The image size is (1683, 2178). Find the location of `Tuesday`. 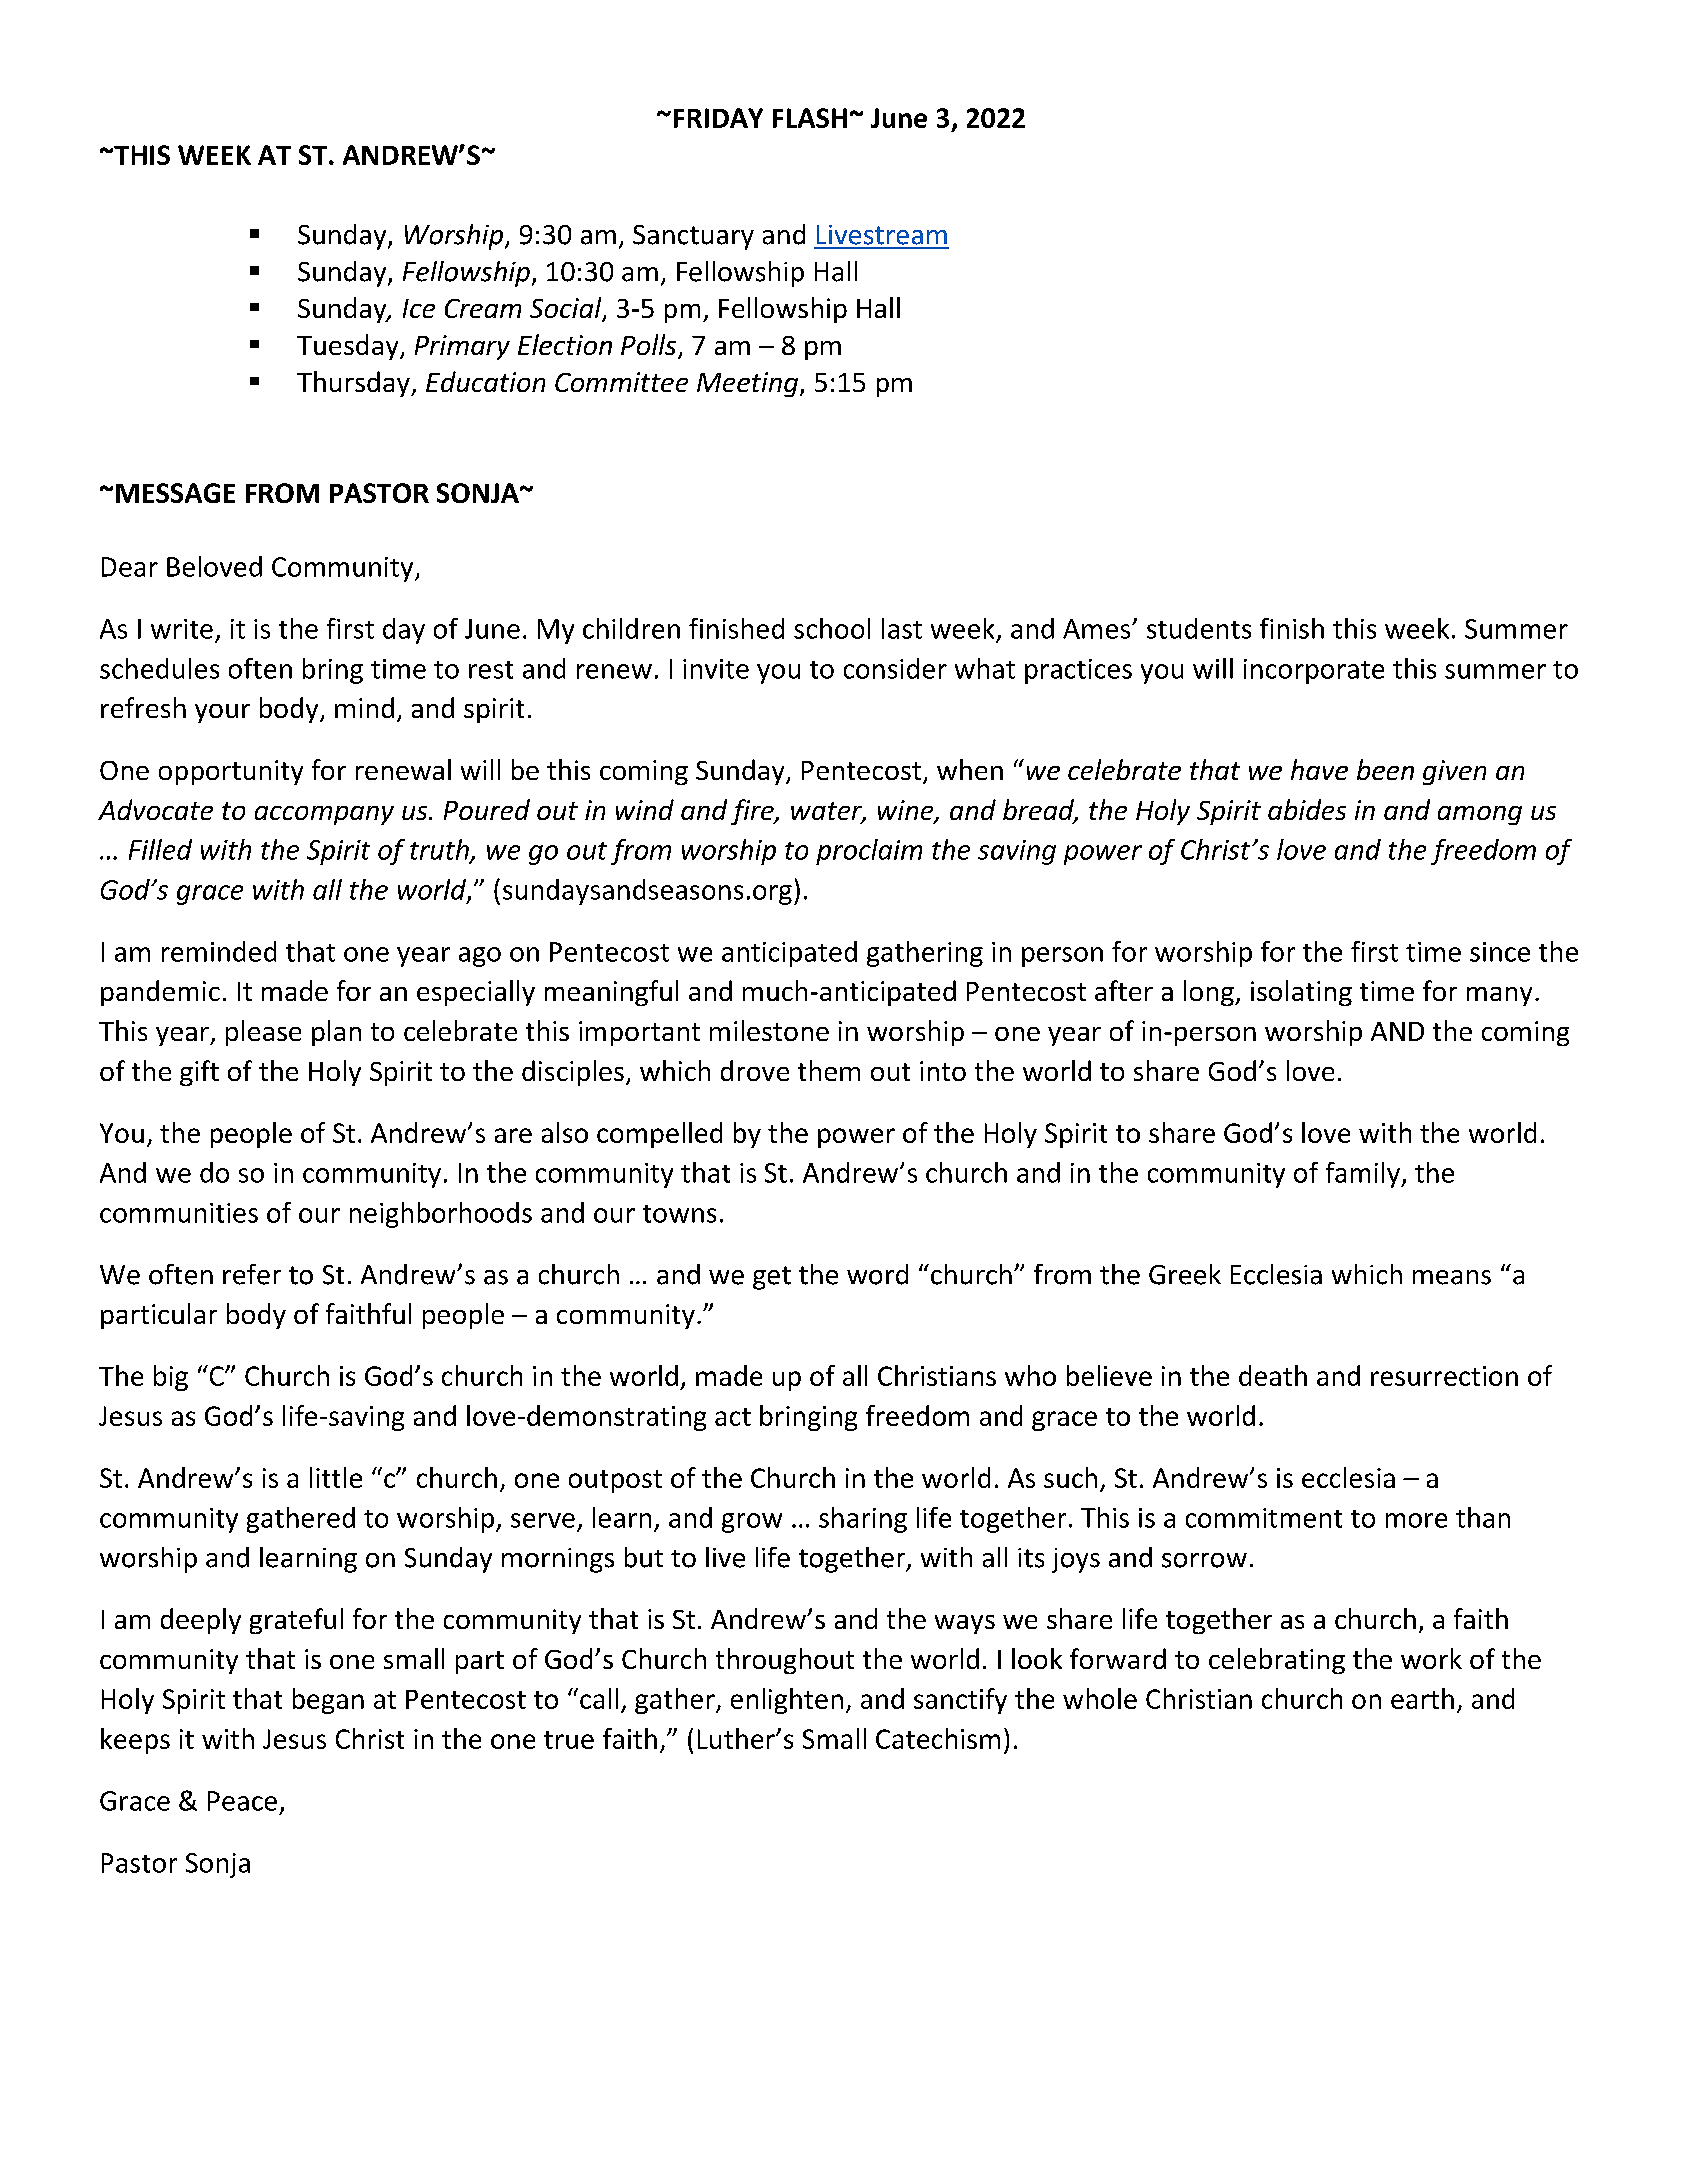

Tuesday is located at coordinates (349, 347).
